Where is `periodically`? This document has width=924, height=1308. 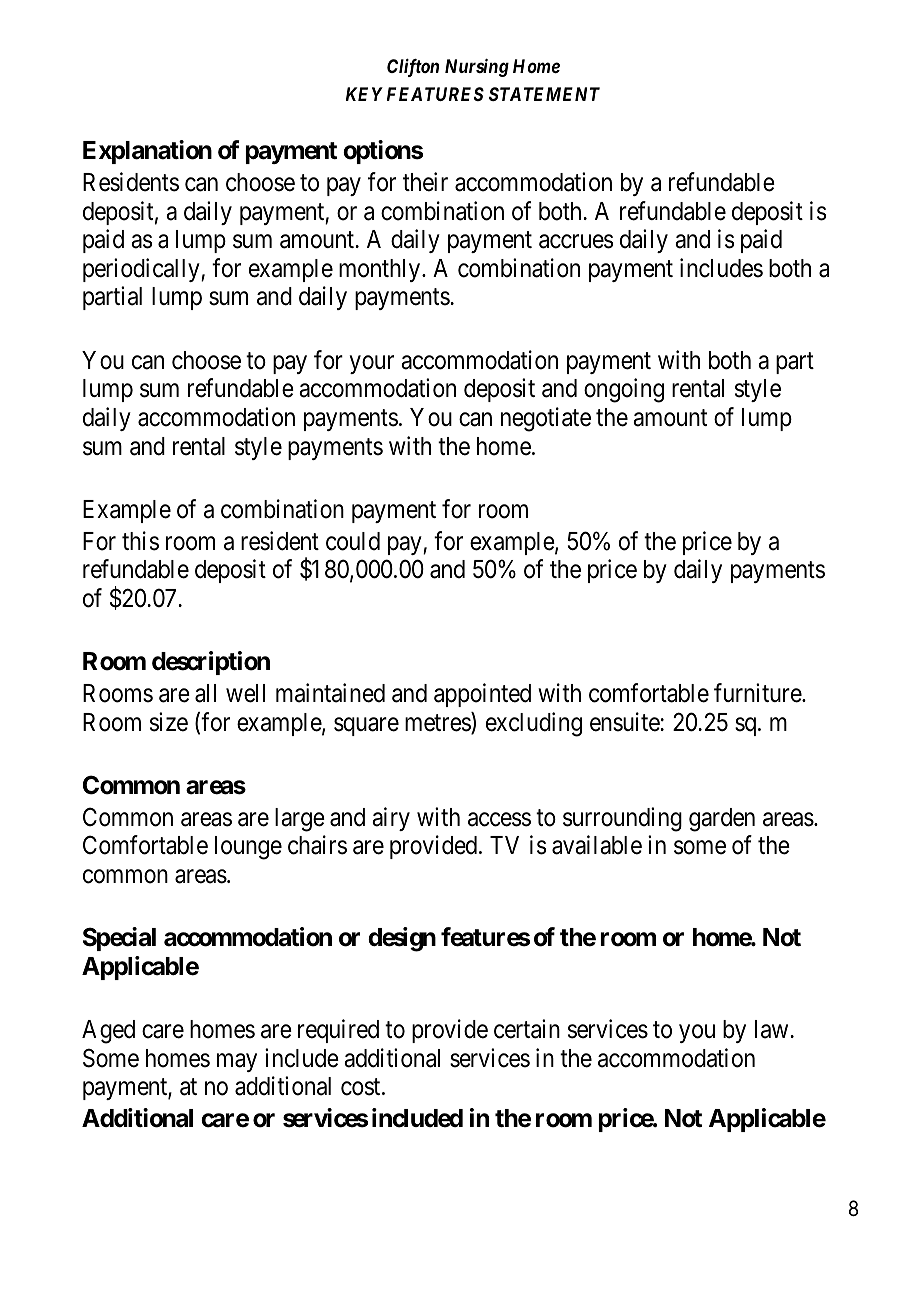 periodically is located at coordinates (142, 270).
